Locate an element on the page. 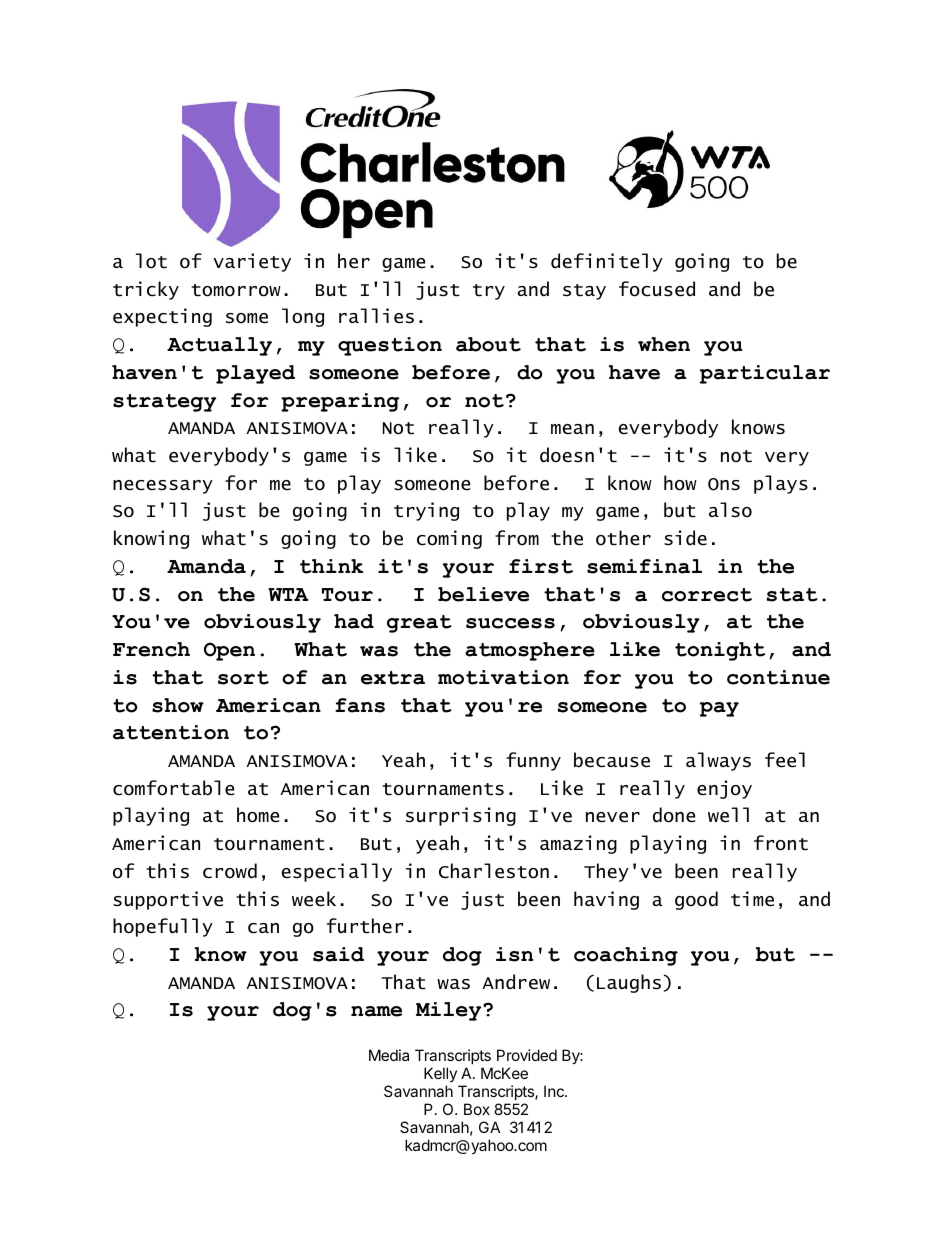 The image size is (952, 1233). sort is located at coordinates (243, 678).
